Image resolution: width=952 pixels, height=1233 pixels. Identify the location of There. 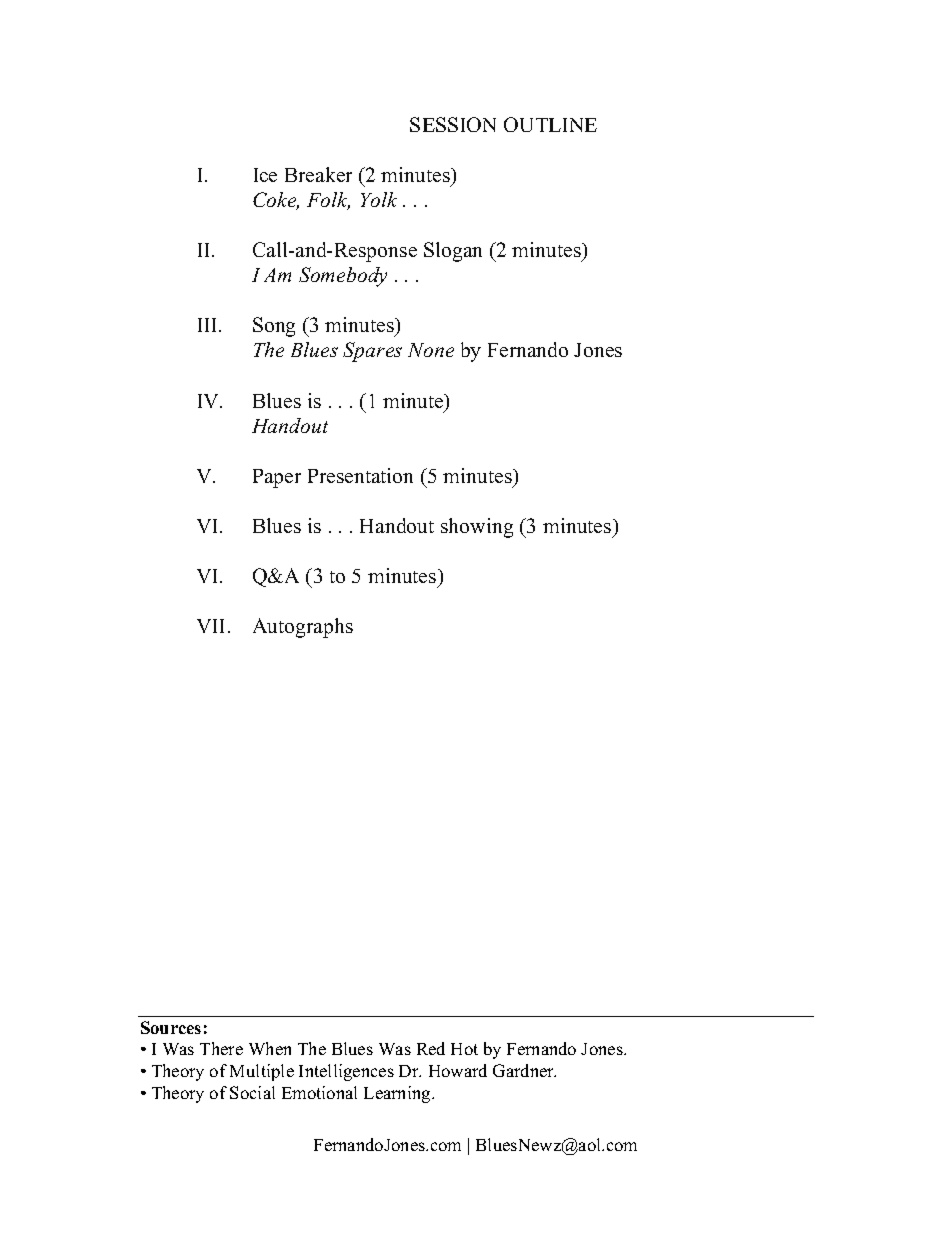
(221, 1048).
